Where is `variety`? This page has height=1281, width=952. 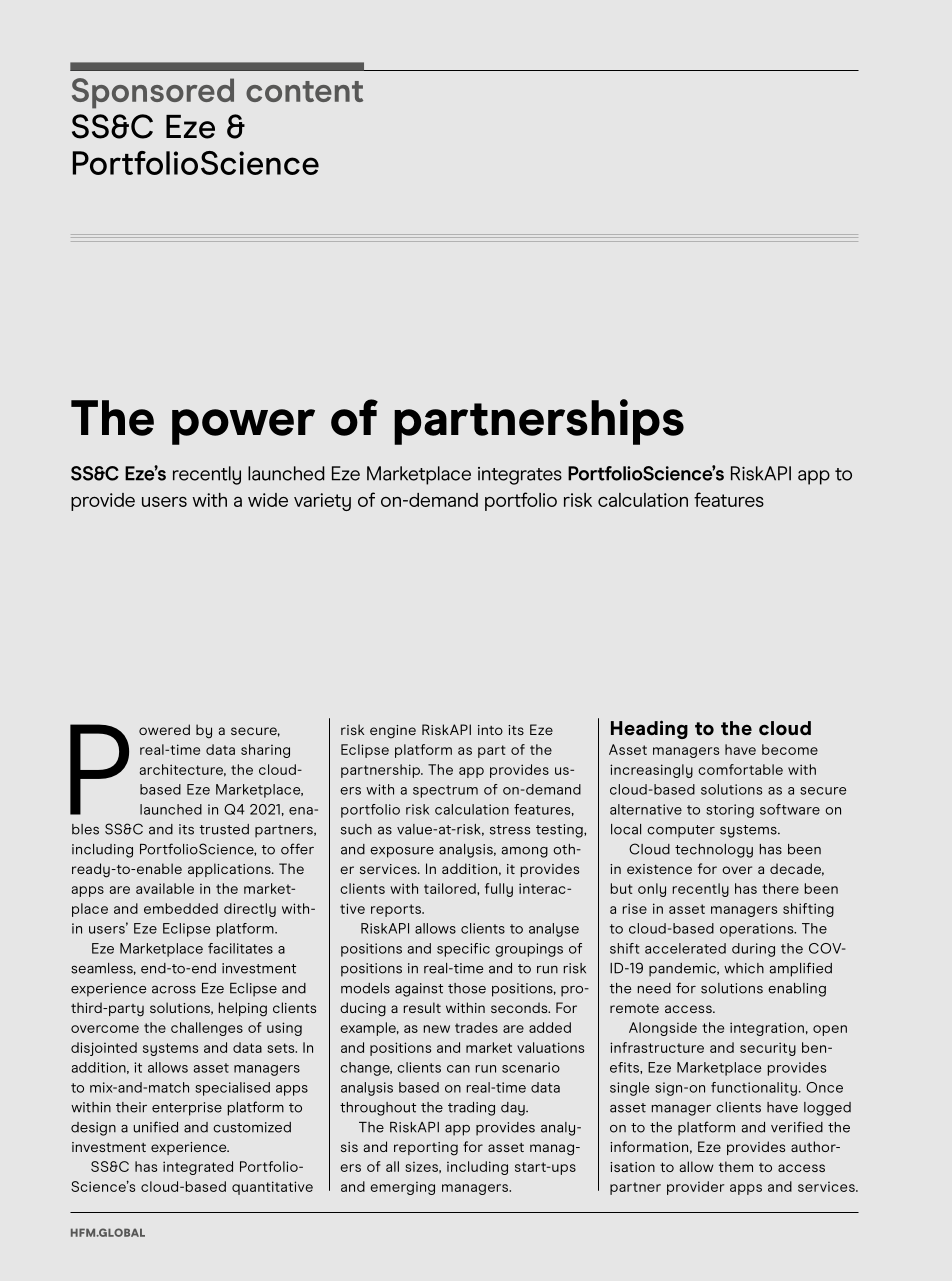
variety is located at coordinates (322, 502).
